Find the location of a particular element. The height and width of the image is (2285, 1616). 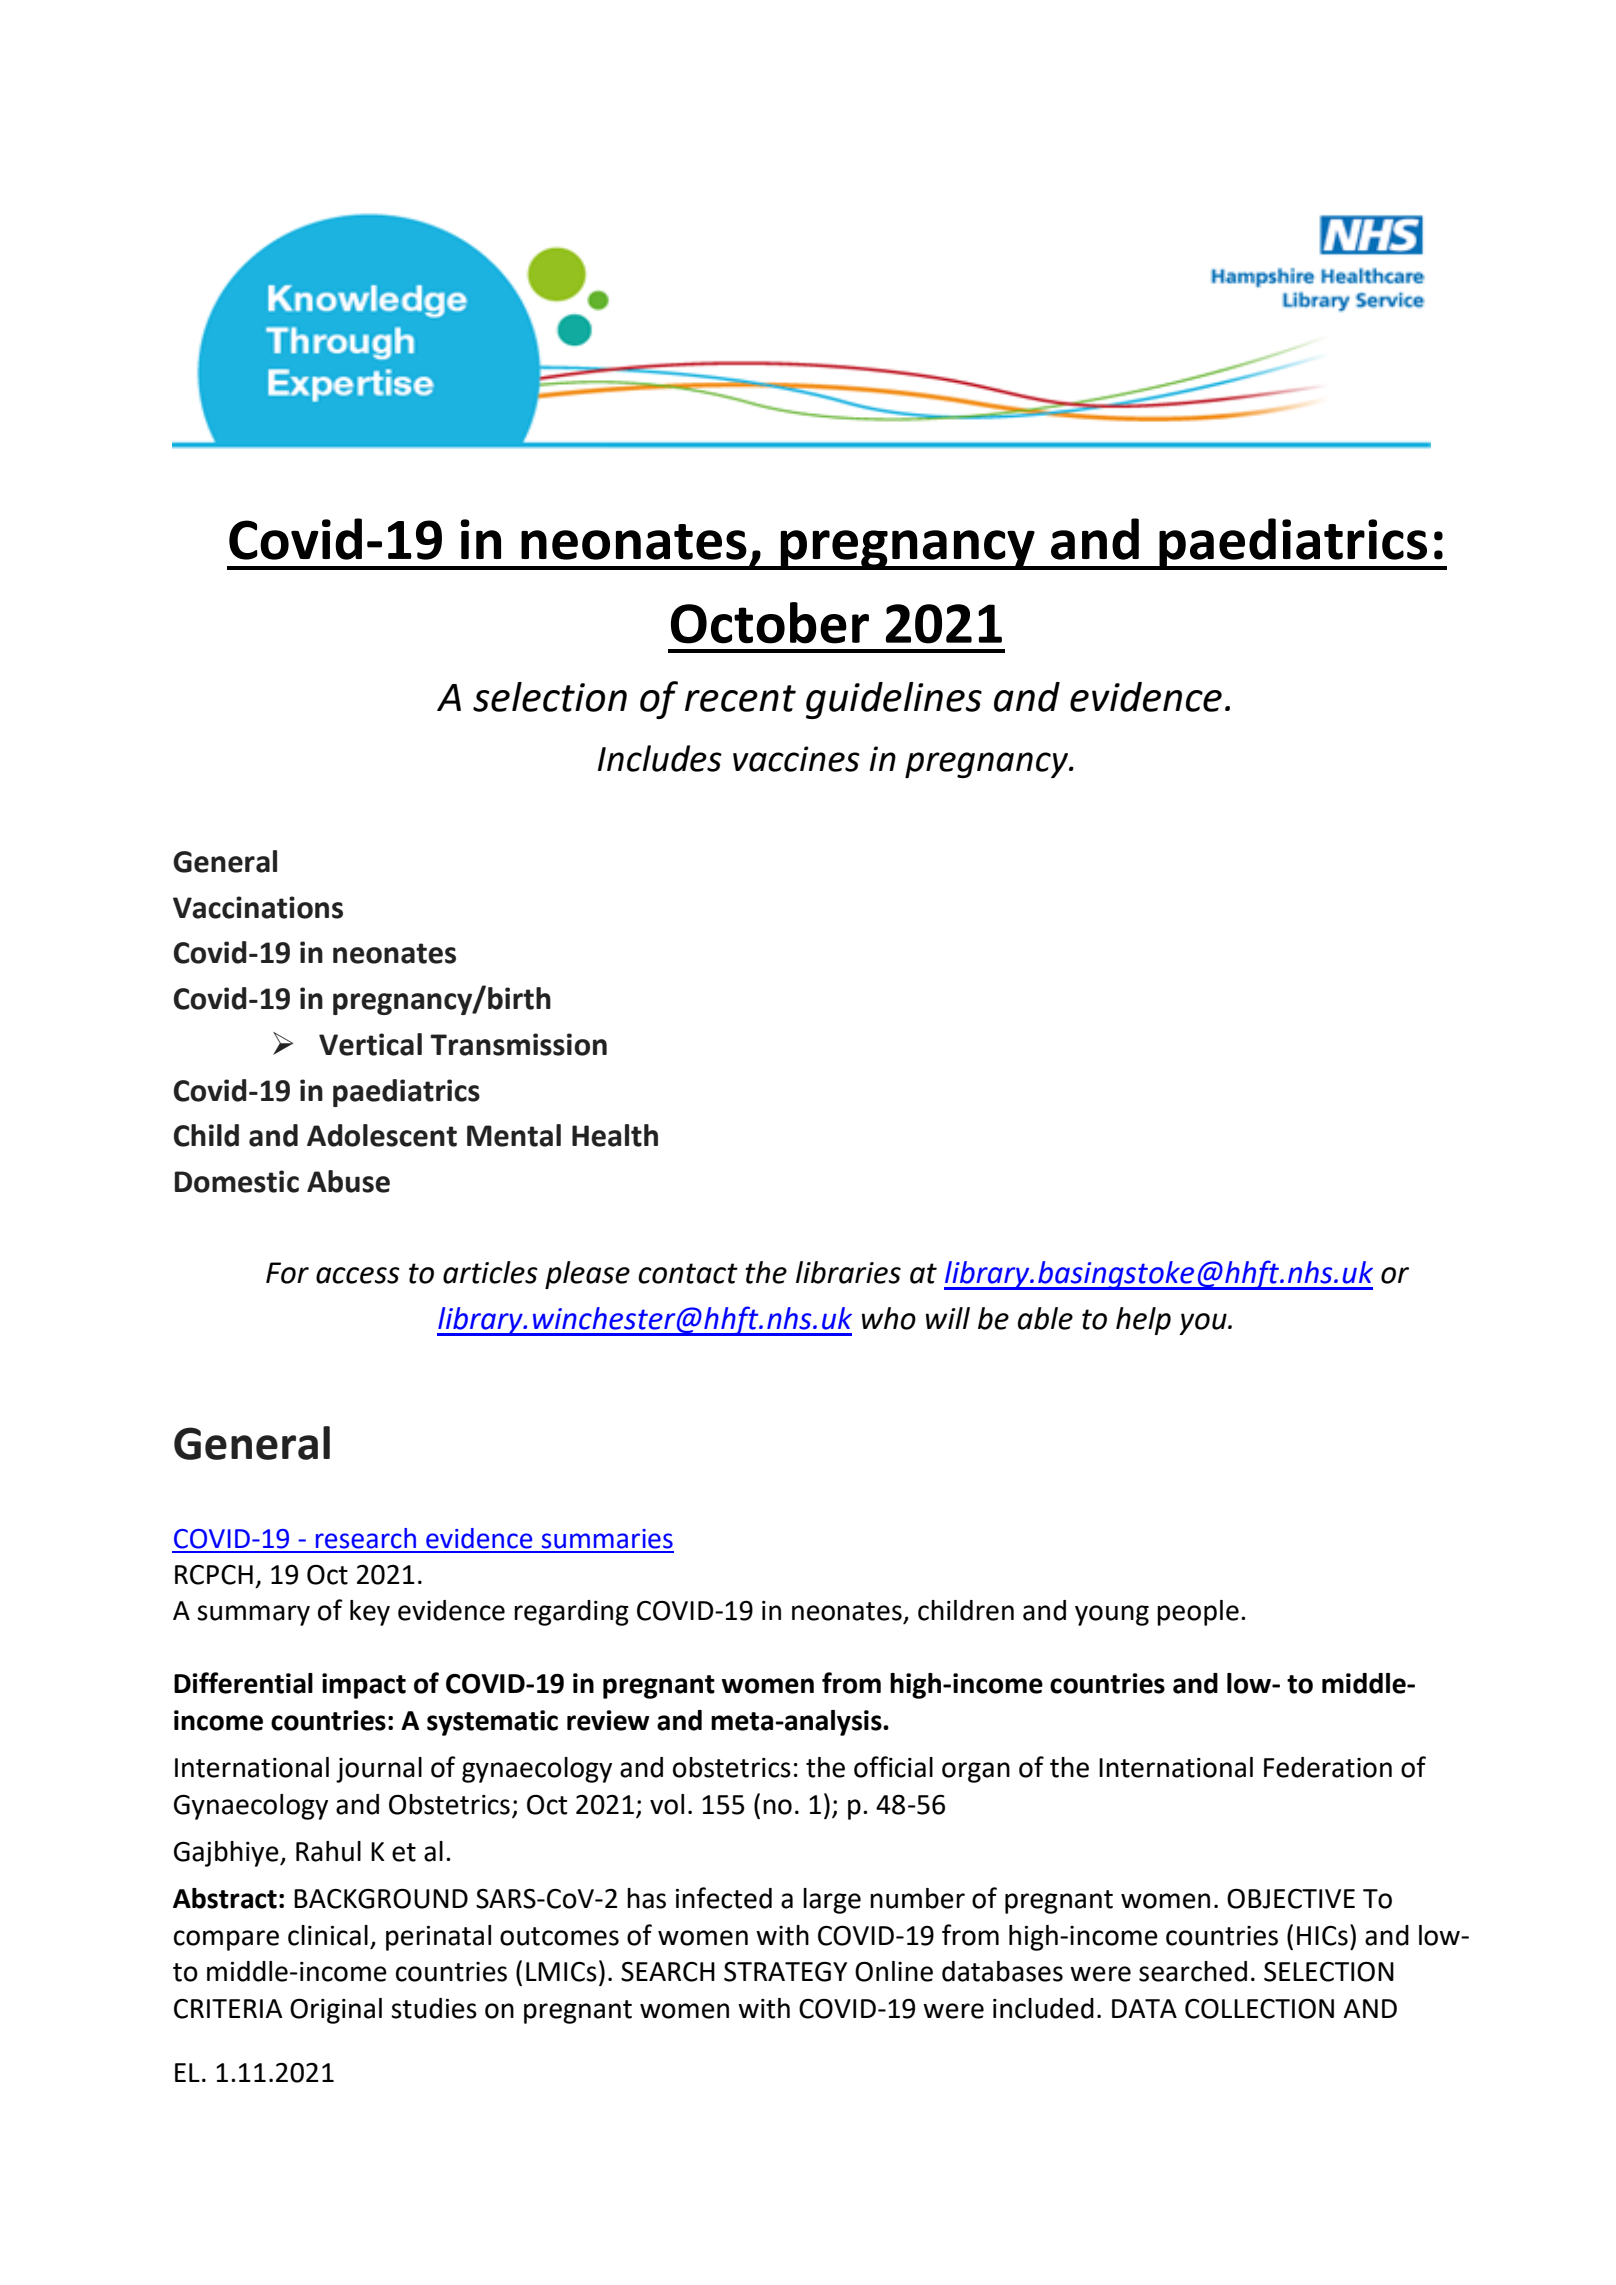

key is located at coordinates (370, 1613).
